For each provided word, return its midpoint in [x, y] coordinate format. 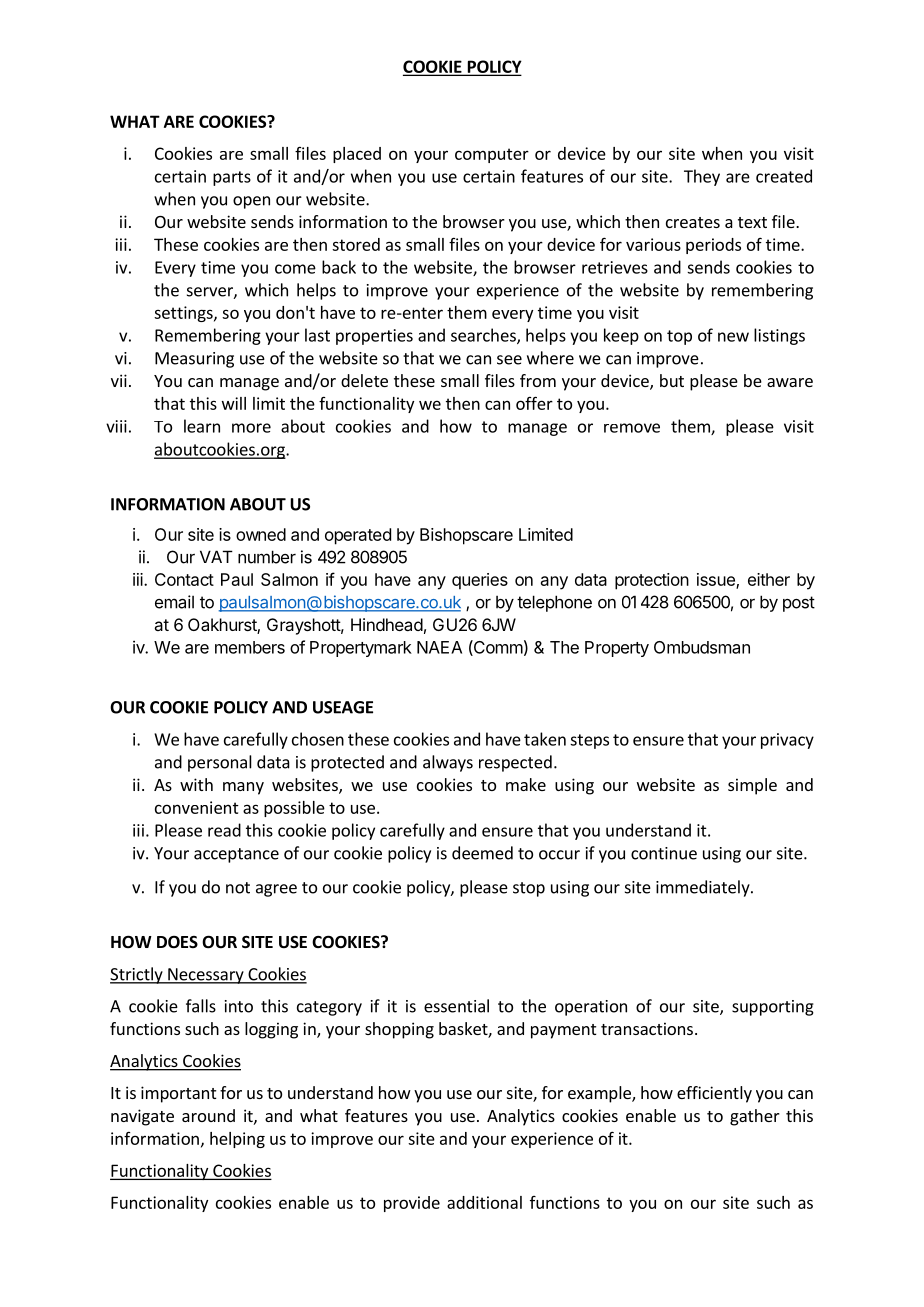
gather [755, 1117]
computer [492, 155]
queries [480, 581]
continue [664, 853]
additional [484, 1202]
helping [237, 1140]
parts [232, 178]
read [224, 830]
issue [717, 580]
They [702, 177]
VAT [216, 556]
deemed [482, 853]
